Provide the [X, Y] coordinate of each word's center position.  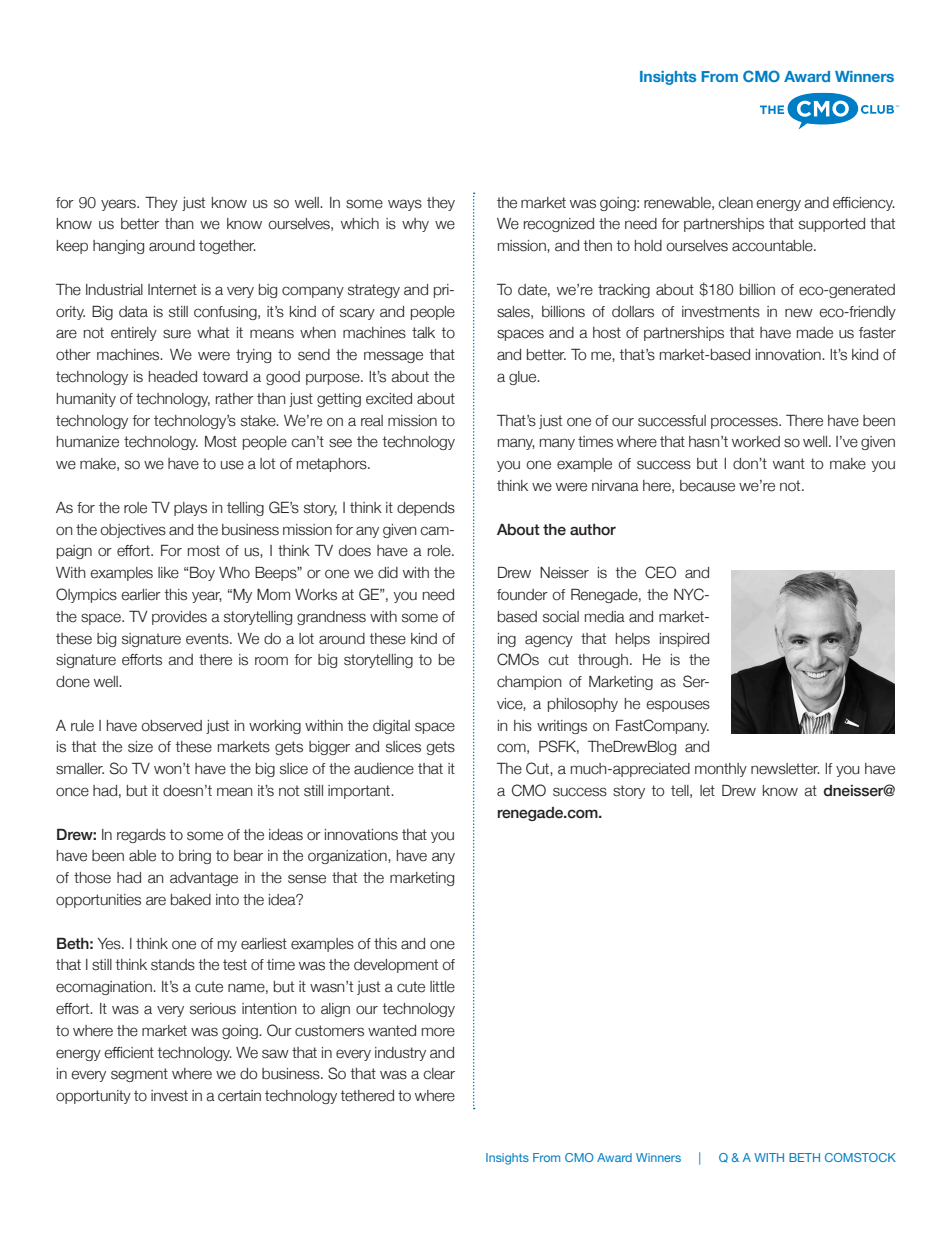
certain [239, 1096]
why [415, 225]
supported [832, 225]
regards [141, 836]
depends [426, 509]
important [360, 792]
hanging [118, 247]
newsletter [785, 769]
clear [439, 1074]
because [707, 486]
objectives [133, 531]
